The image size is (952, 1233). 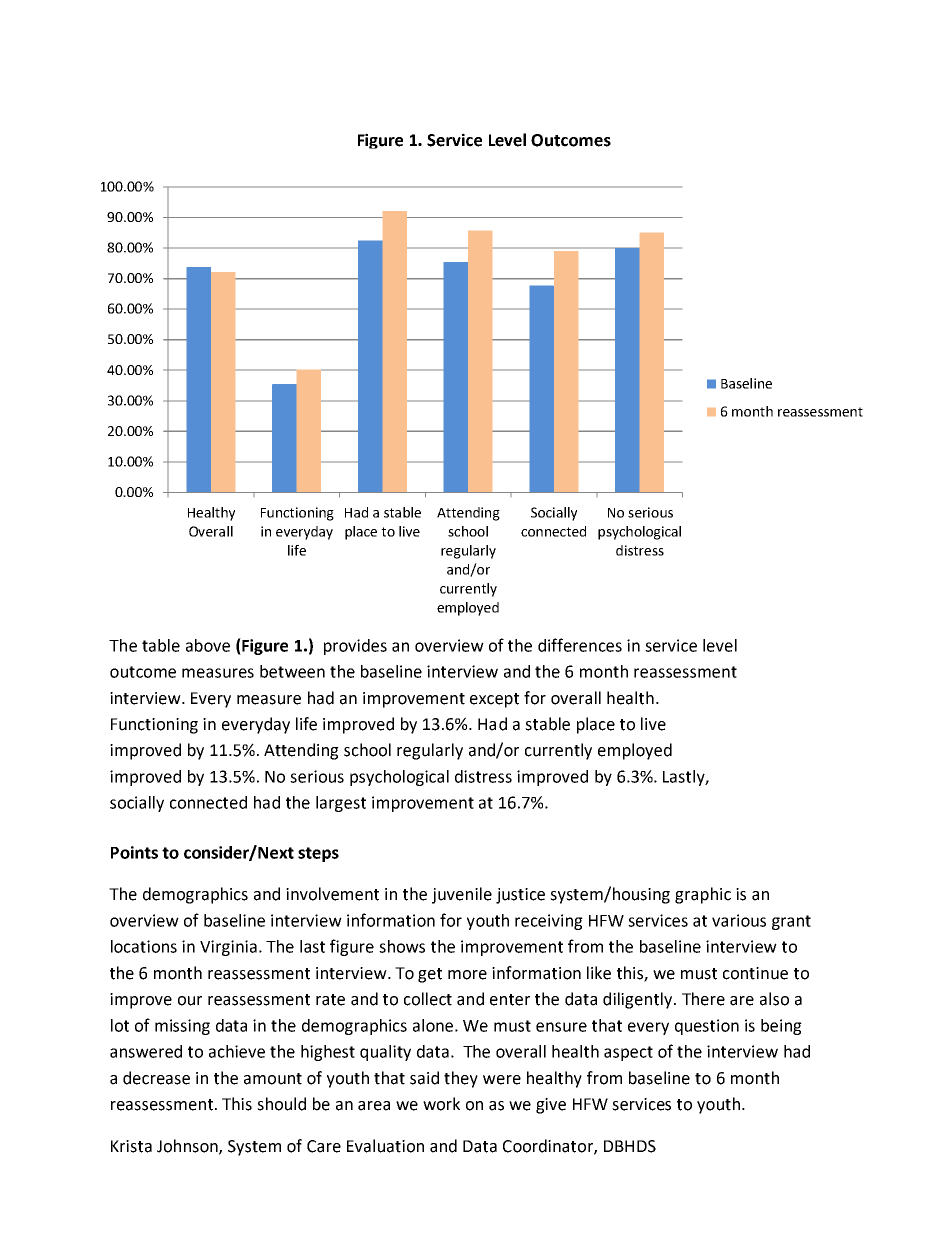 What do you see at coordinates (739, 920) in the screenshot?
I see `various` at bounding box center [739, 920].
